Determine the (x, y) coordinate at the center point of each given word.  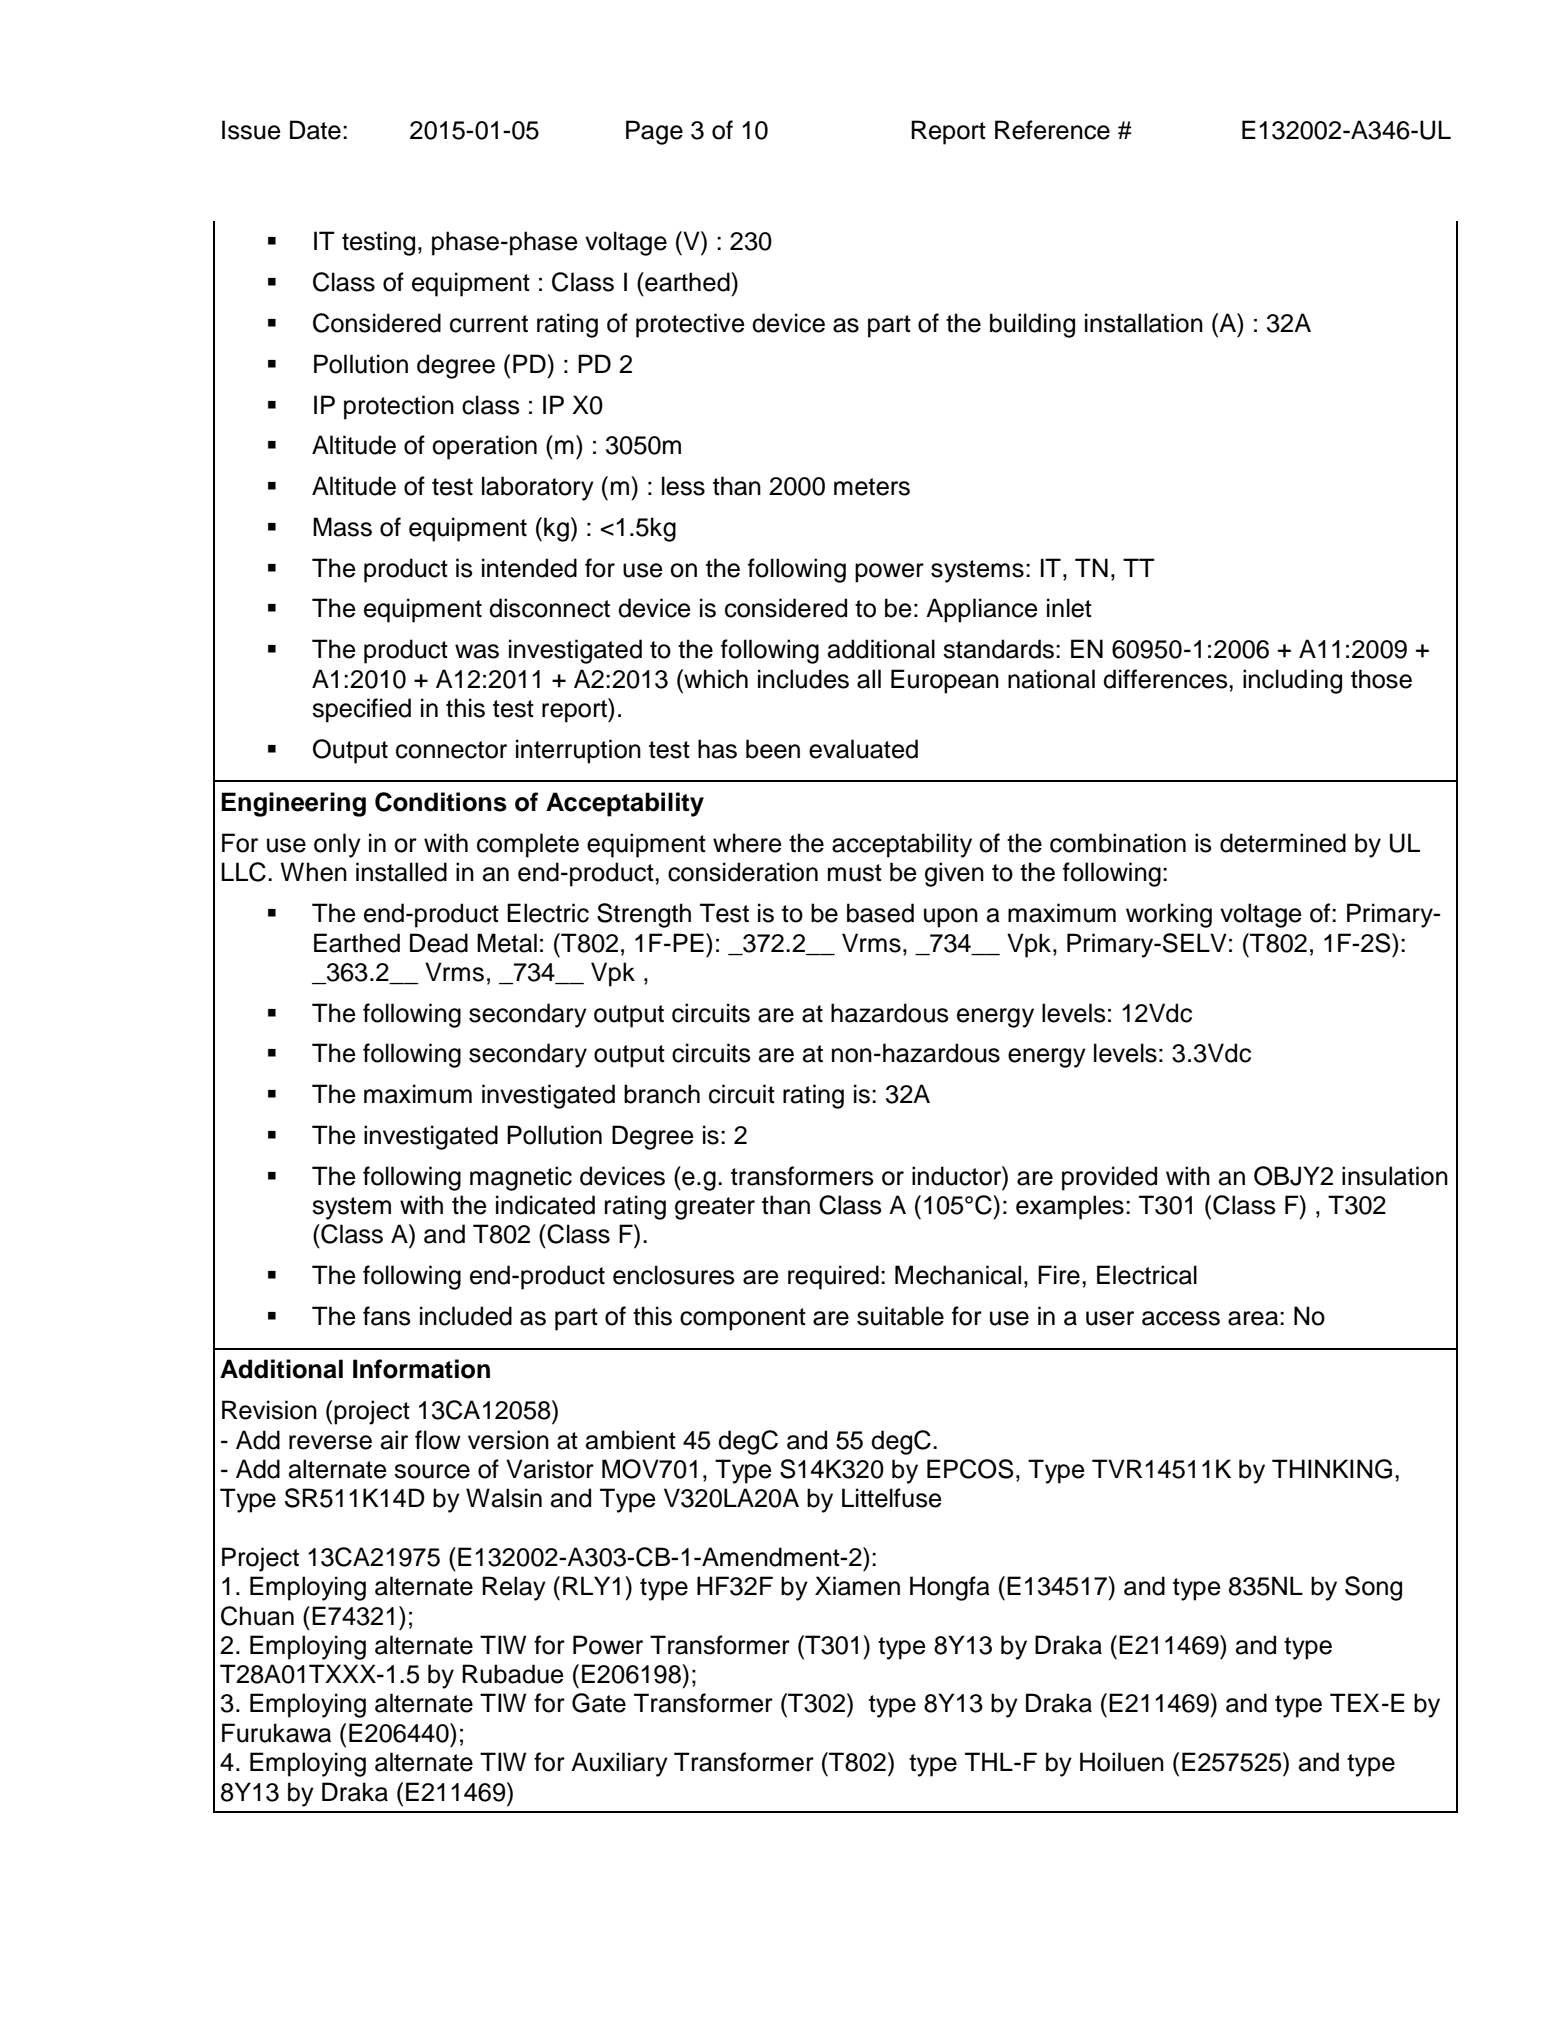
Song (1373, 1588)
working (1169, 915)
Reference (1052, 130)
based (880, 913)
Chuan (257, 1616)
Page (654, 132)
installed (401, 872)
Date (315, 130)
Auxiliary (619, 1764)
